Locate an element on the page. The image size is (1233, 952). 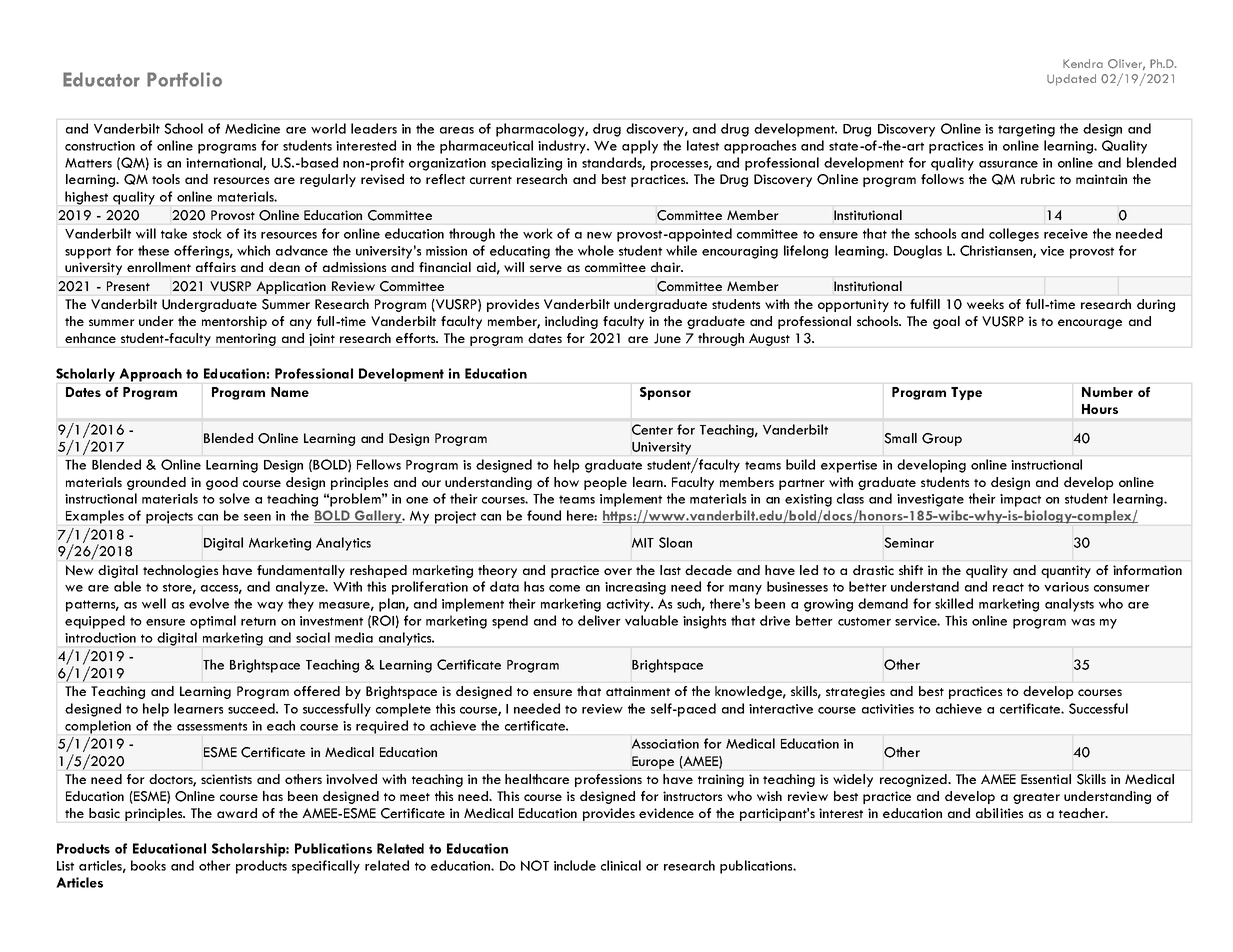
people is located at coordinates (605, 483).
